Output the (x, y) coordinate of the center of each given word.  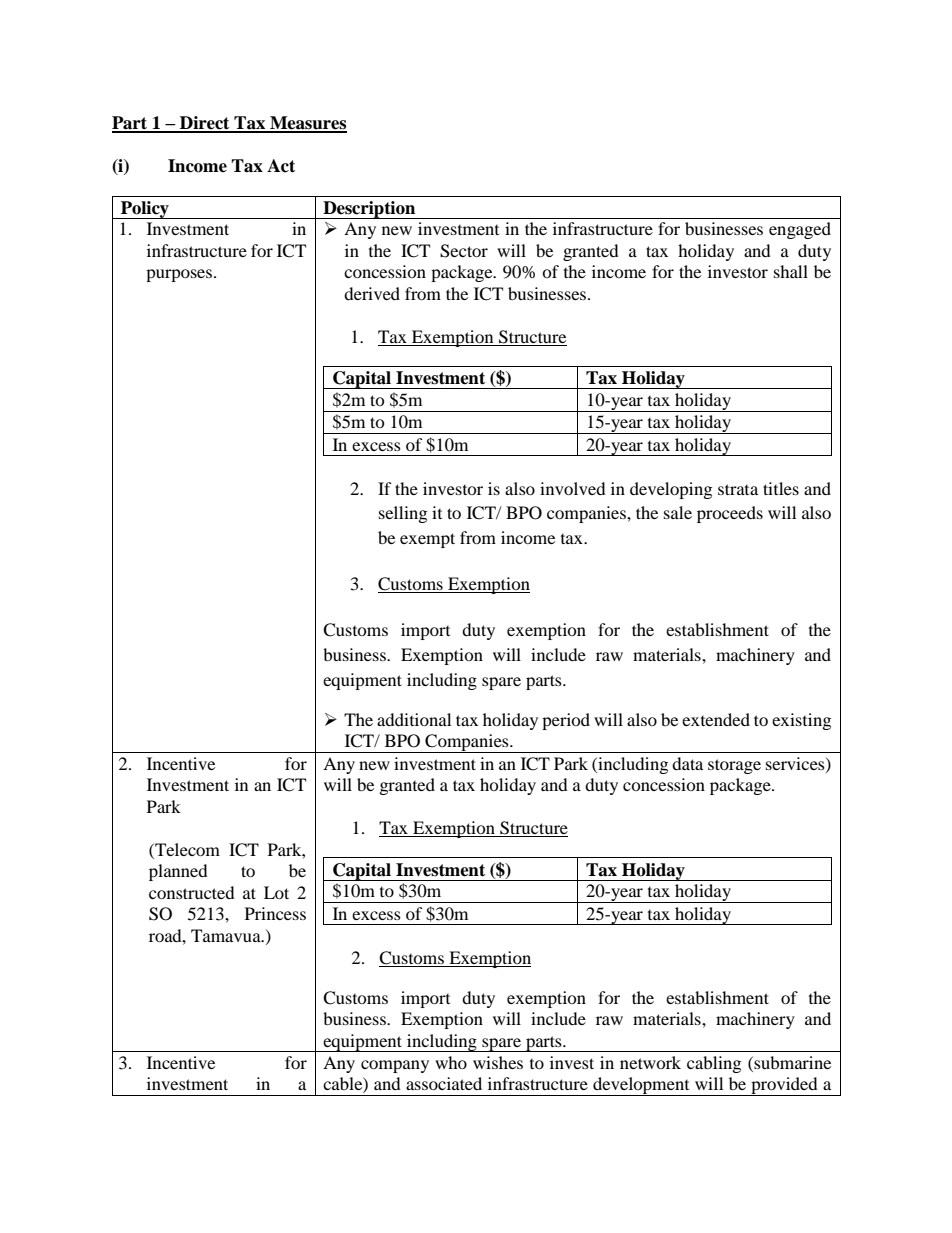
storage (734, 766)
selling (403, 514)
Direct (205, 124)
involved (573, 488)
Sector (464, 251)
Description (369, 210)
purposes (180, 275)
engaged (800, 230)
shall (791, 271)
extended (716, 719)
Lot (276, 892)
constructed (192, 892)
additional (414, 719)
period (566, 721)
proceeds (730, 514)
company (395, 1066)
